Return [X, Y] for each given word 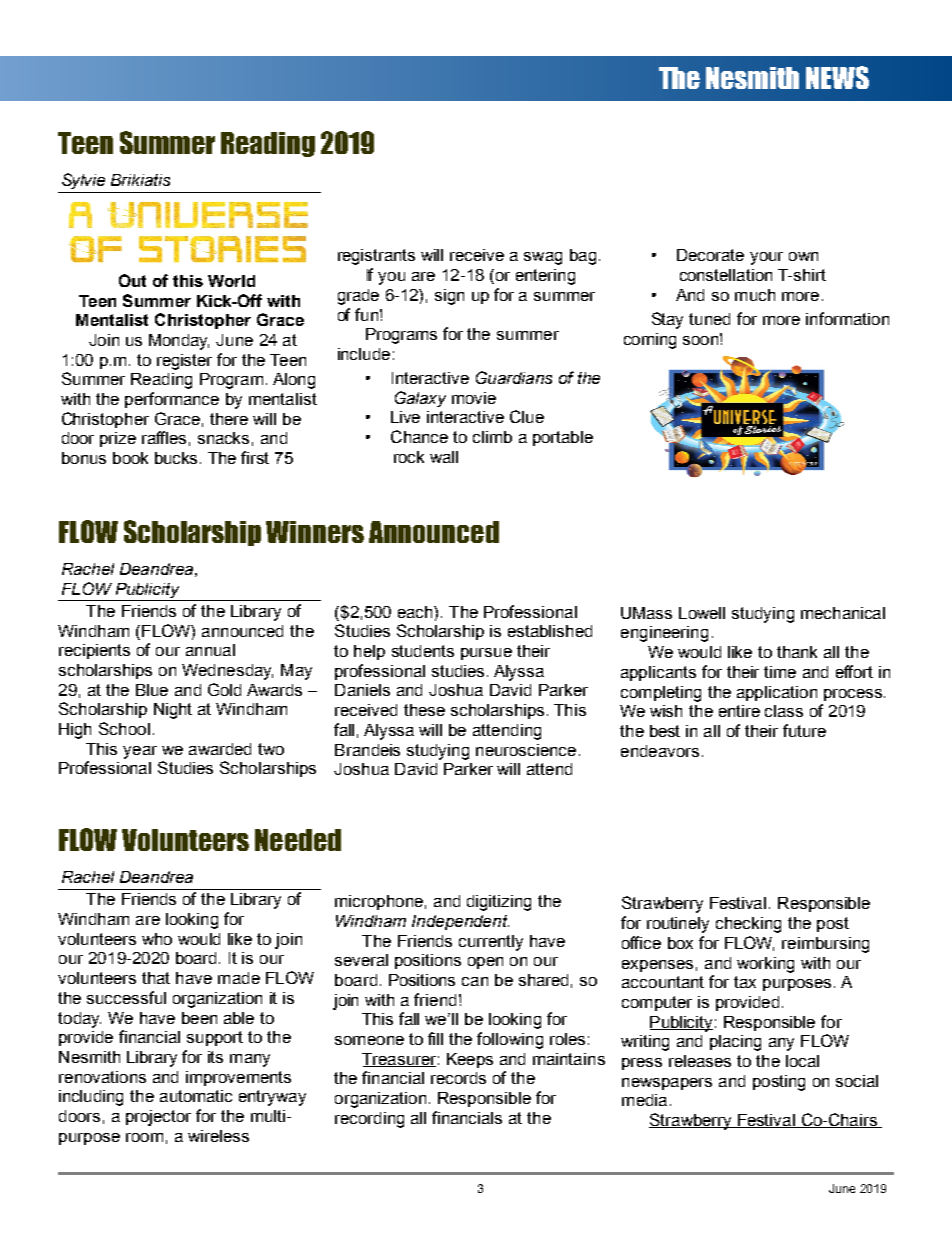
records [458, 1078]
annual [210, 650]
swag [543, 258]
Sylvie [83, 181]
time [780, 672]
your [766, 258]
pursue [486, 654]
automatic [196, 1096]
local [802, 1061]
